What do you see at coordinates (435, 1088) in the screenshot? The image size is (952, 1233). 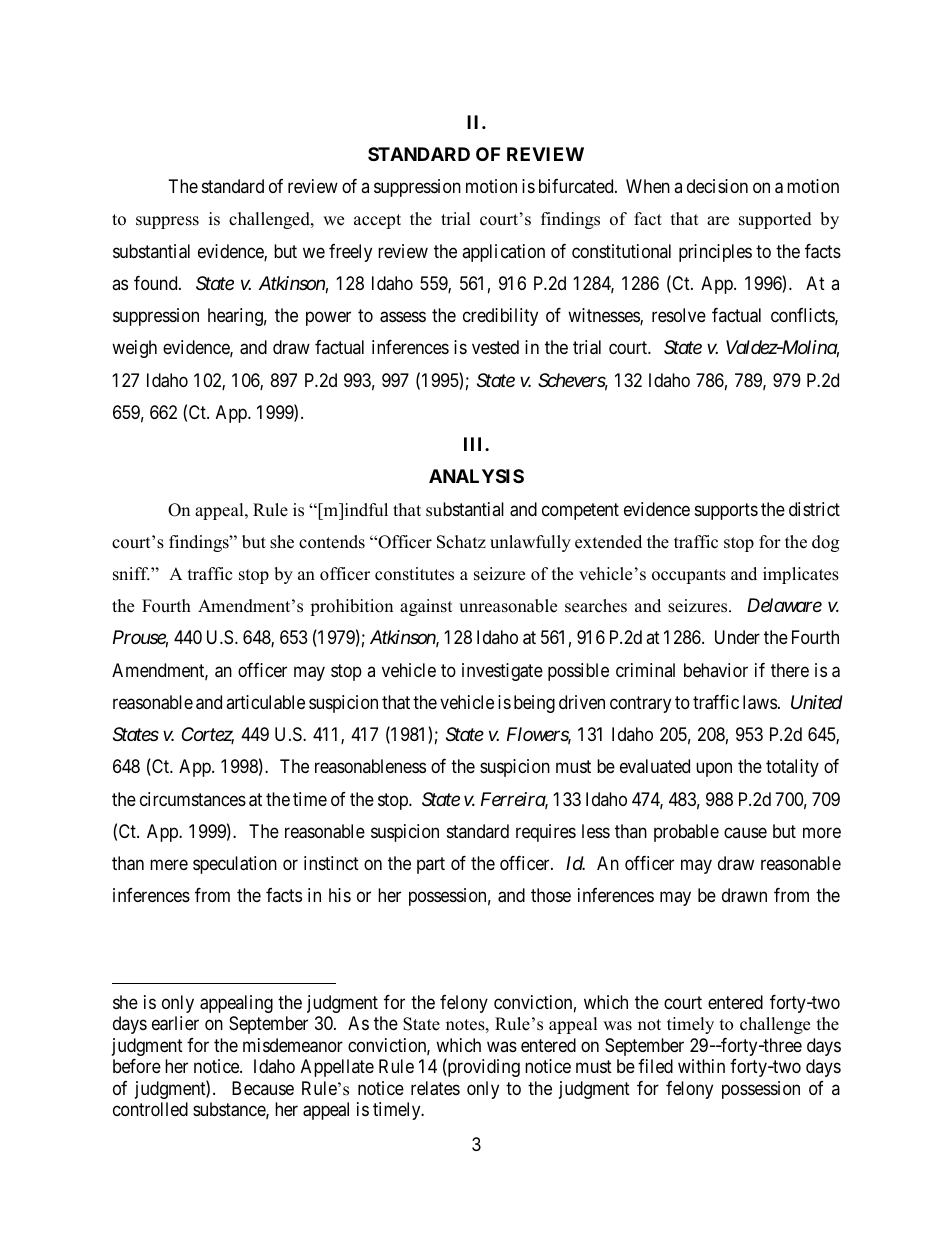 I see `relates` at bounding box center [435, 1088].
